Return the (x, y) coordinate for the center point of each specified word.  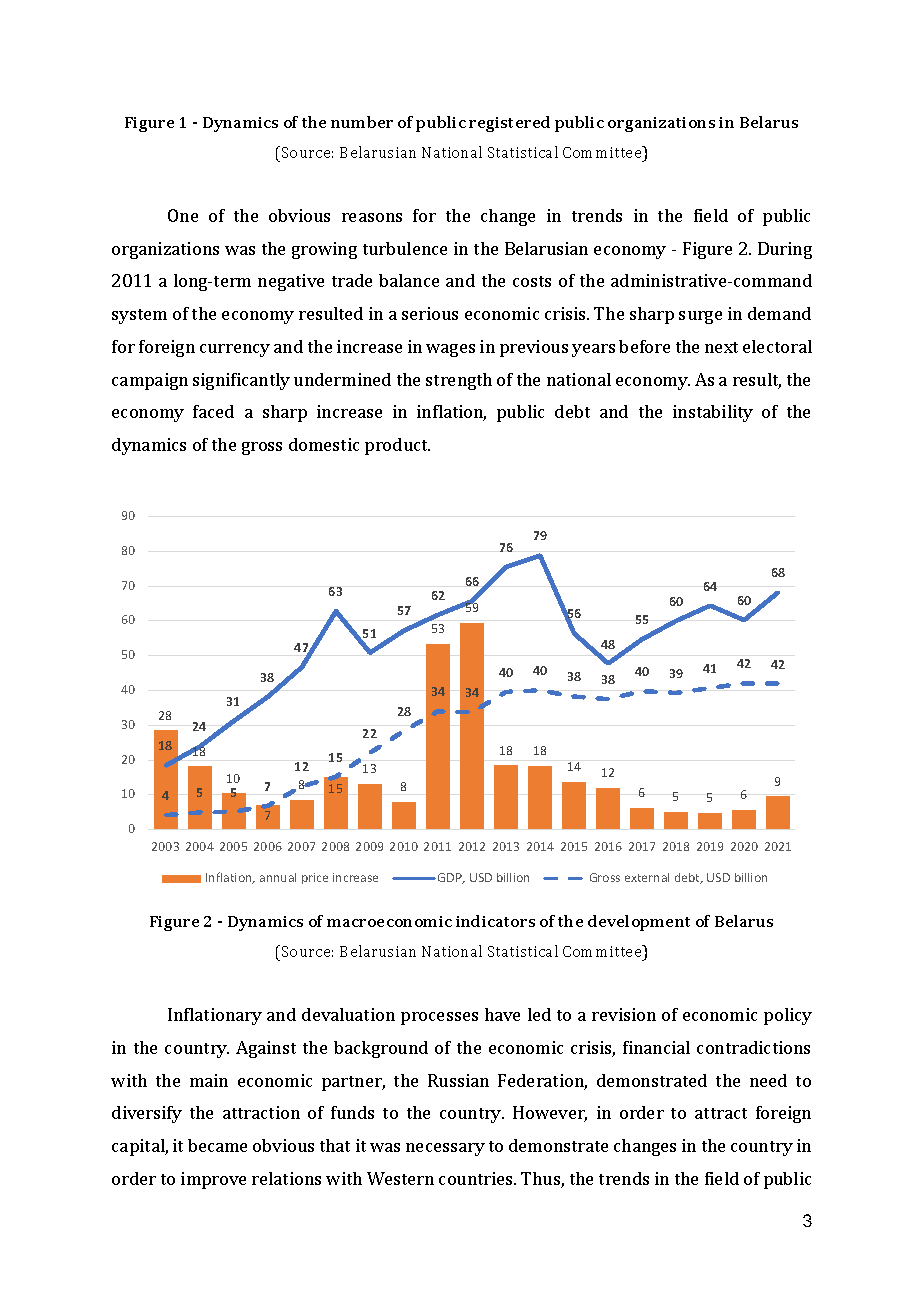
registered (509, 124)
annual (278, 877)
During (785, 250)
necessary (445, 1149)
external (647, 877)
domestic (324, 444)
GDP (451, 878)
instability (713, 413)
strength (459, 381)
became (217, 1145)
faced (213, 411)
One (183, 215)
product (397, 446)
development (639, 923)
